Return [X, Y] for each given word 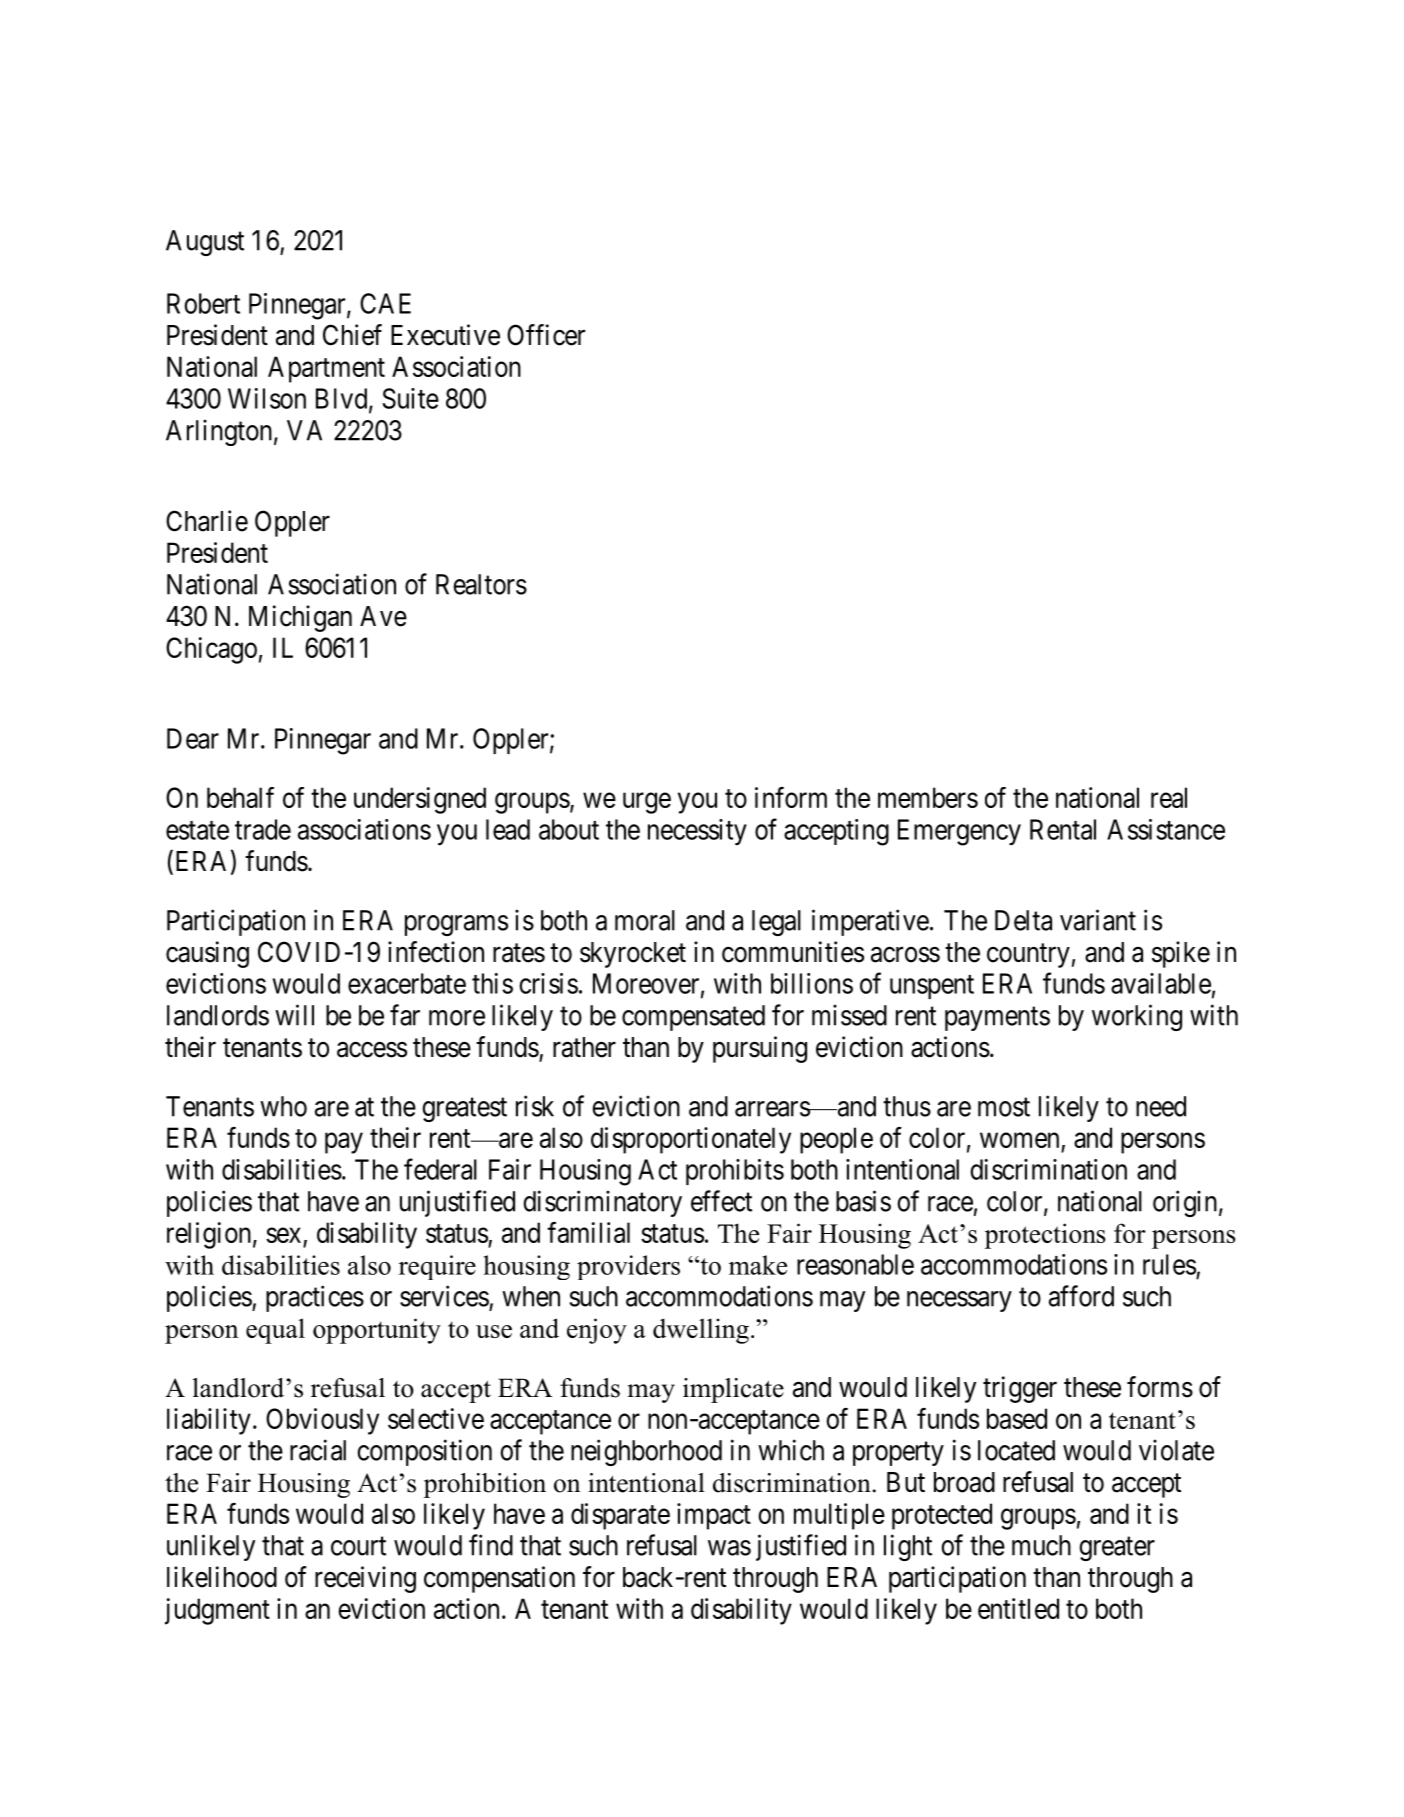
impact [714, 1516]
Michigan [300, 618]
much [1041, 1545]
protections [1045, 1236]
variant [1098, 920]
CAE [385, 303]
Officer [546, 335]
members [928, 797]
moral [645, 920]
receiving [365, 1579]
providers [628, 1267]
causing [207, 954]
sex [283, 1235]
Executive [445, 335]
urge [647, 803]
